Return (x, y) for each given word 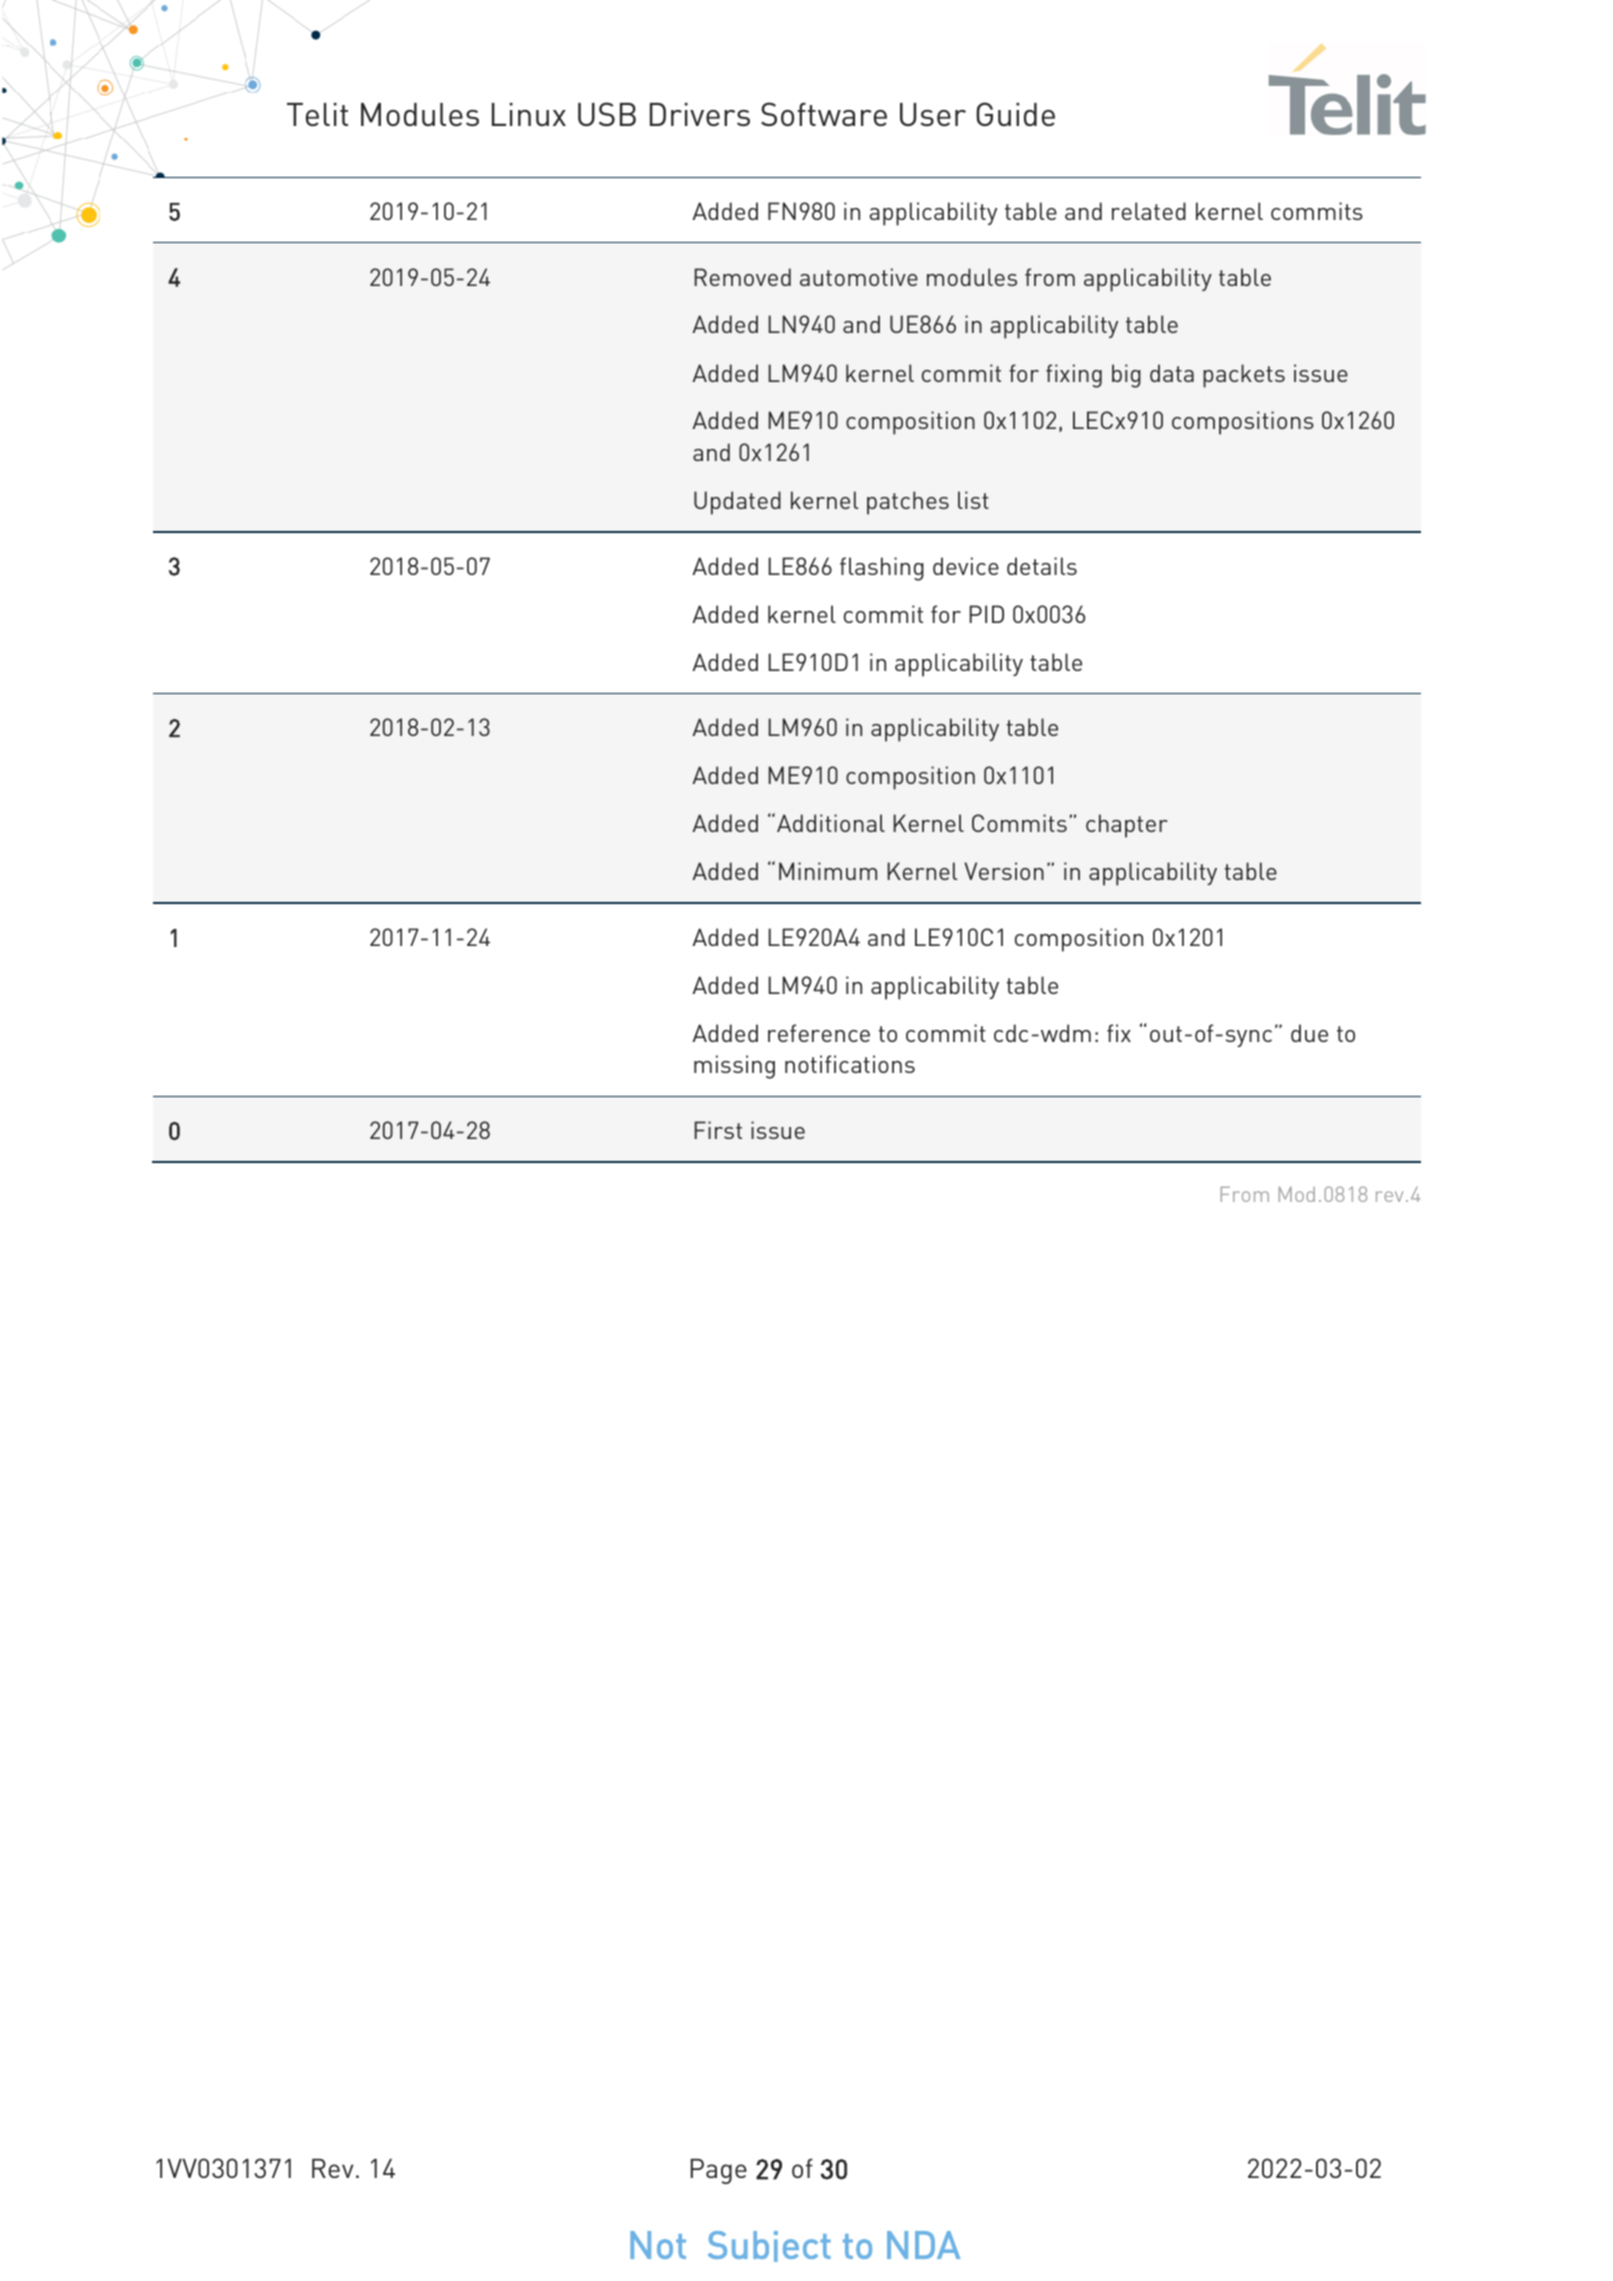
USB (607, 114)
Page (719, 2171)
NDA (923, 2245)
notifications (850, 1064)
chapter (1126, 826)
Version (1004, 871)
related (1149, 211)
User (933, 114)
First (718, 1130)
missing (734, 1067)
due (1309, 1033)
